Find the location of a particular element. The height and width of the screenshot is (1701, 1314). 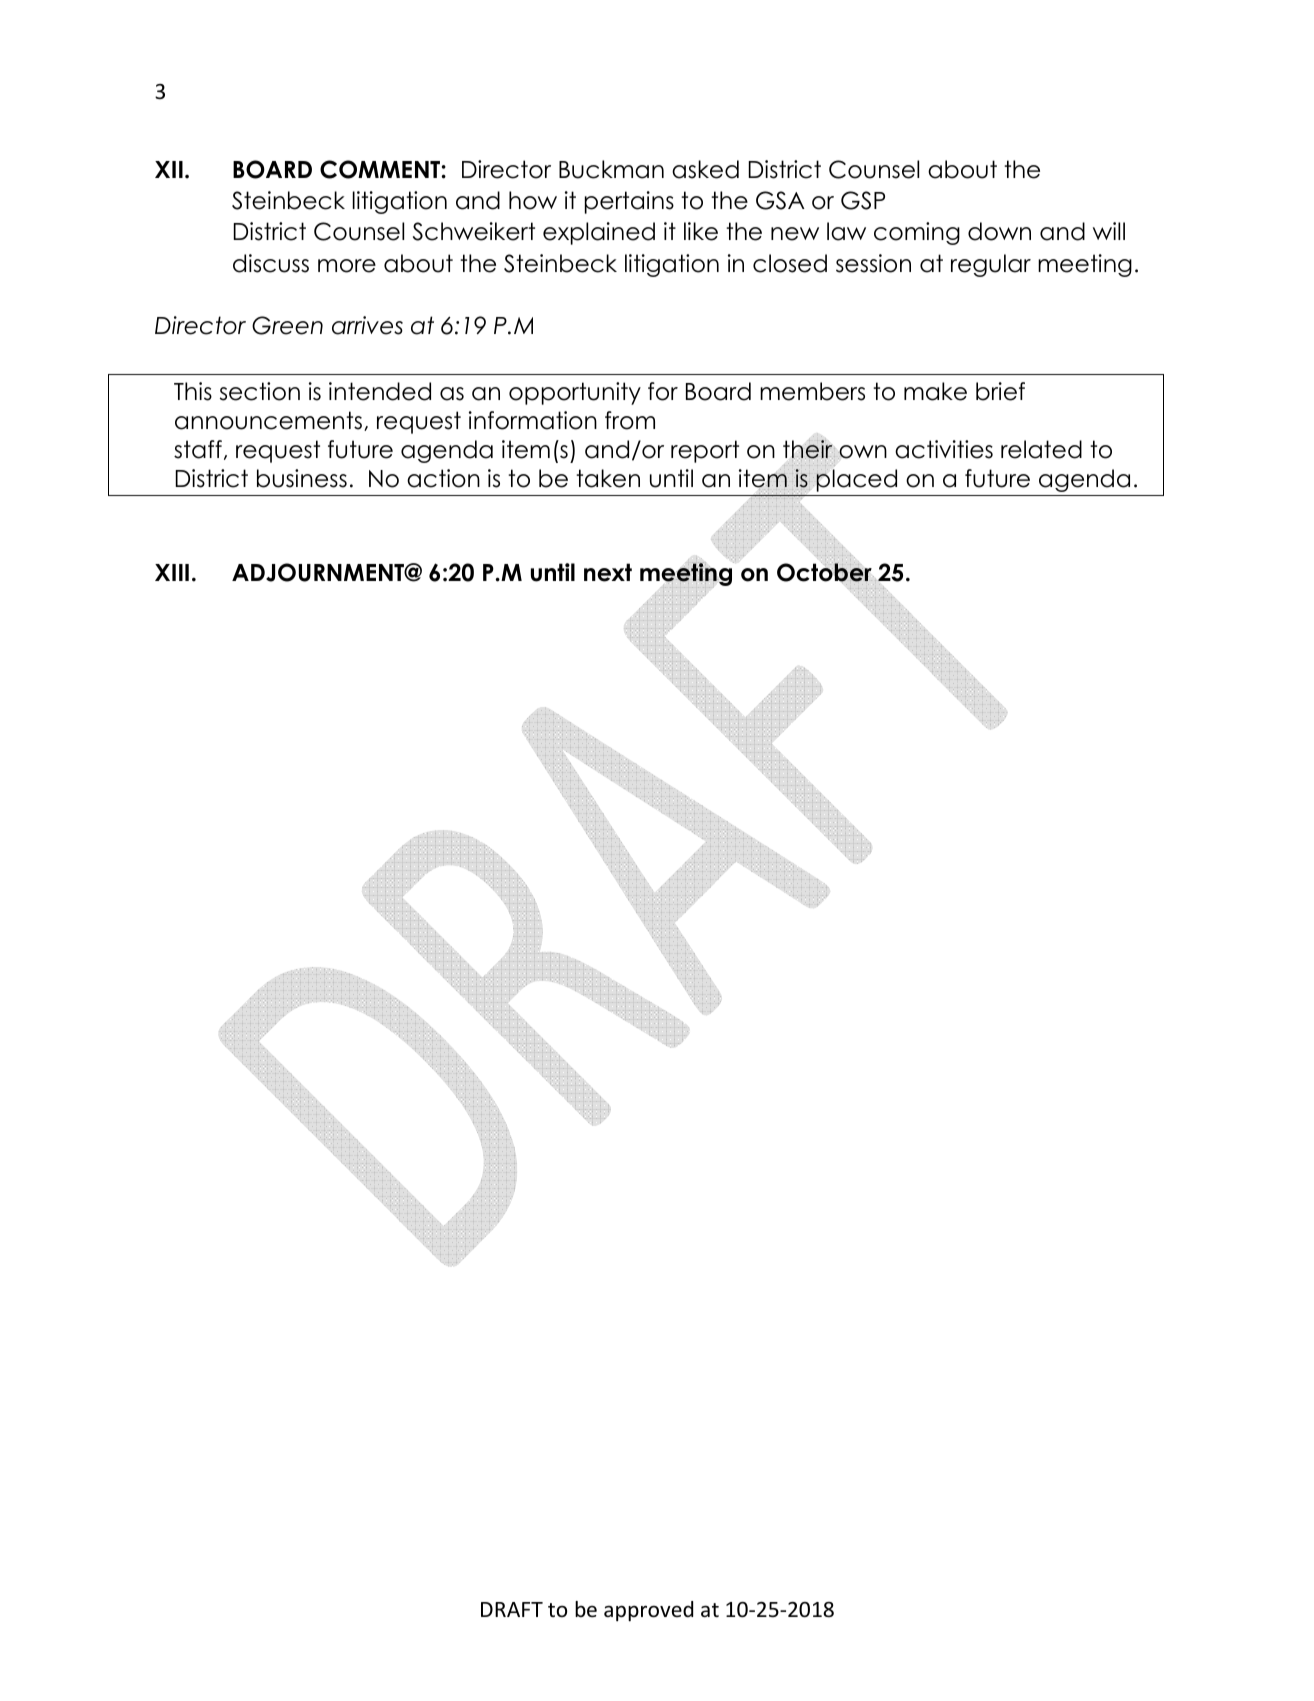

down is located at coordinates (999, 231).
